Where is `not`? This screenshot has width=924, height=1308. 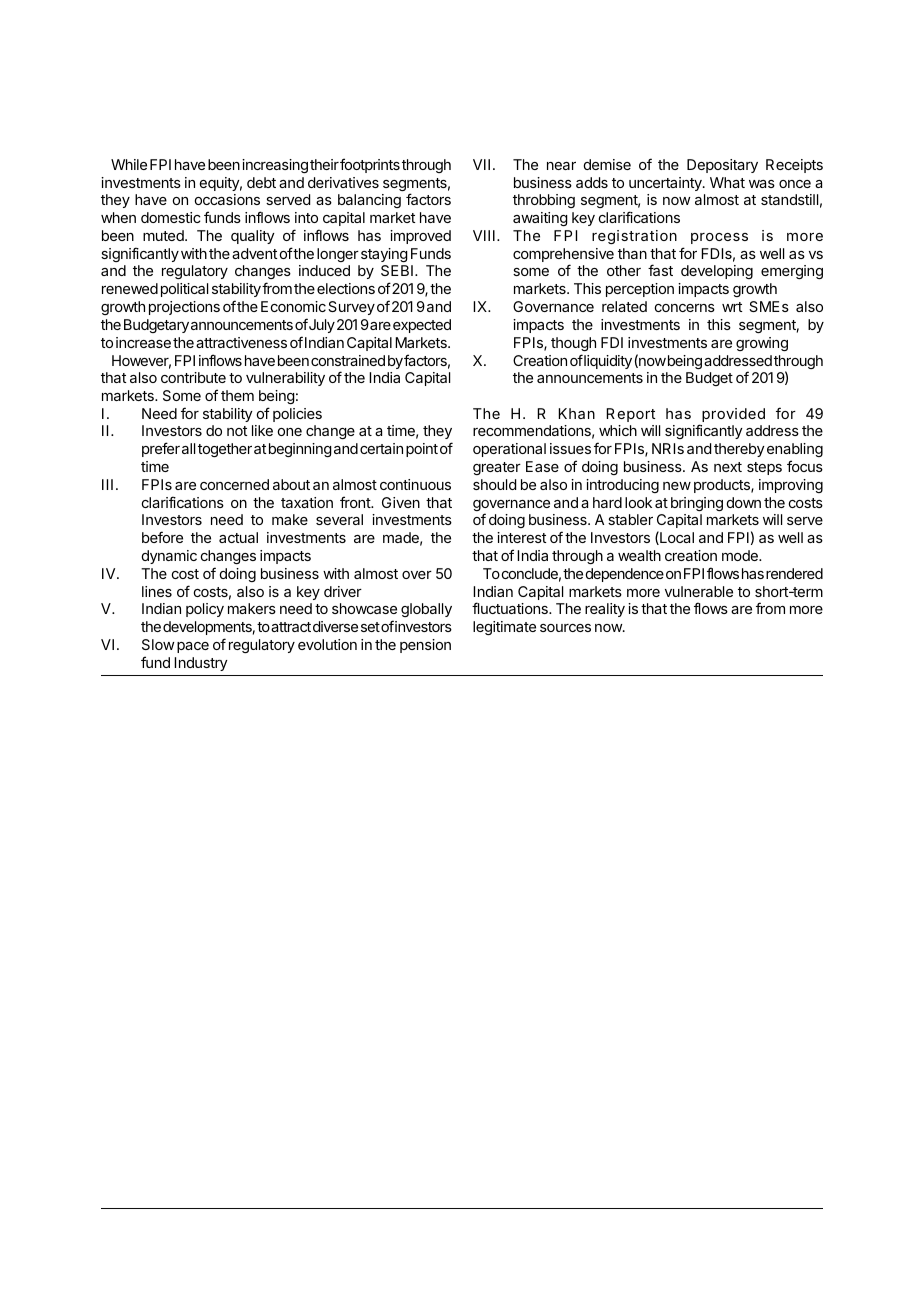
not is located at coordinates (237, 431).
